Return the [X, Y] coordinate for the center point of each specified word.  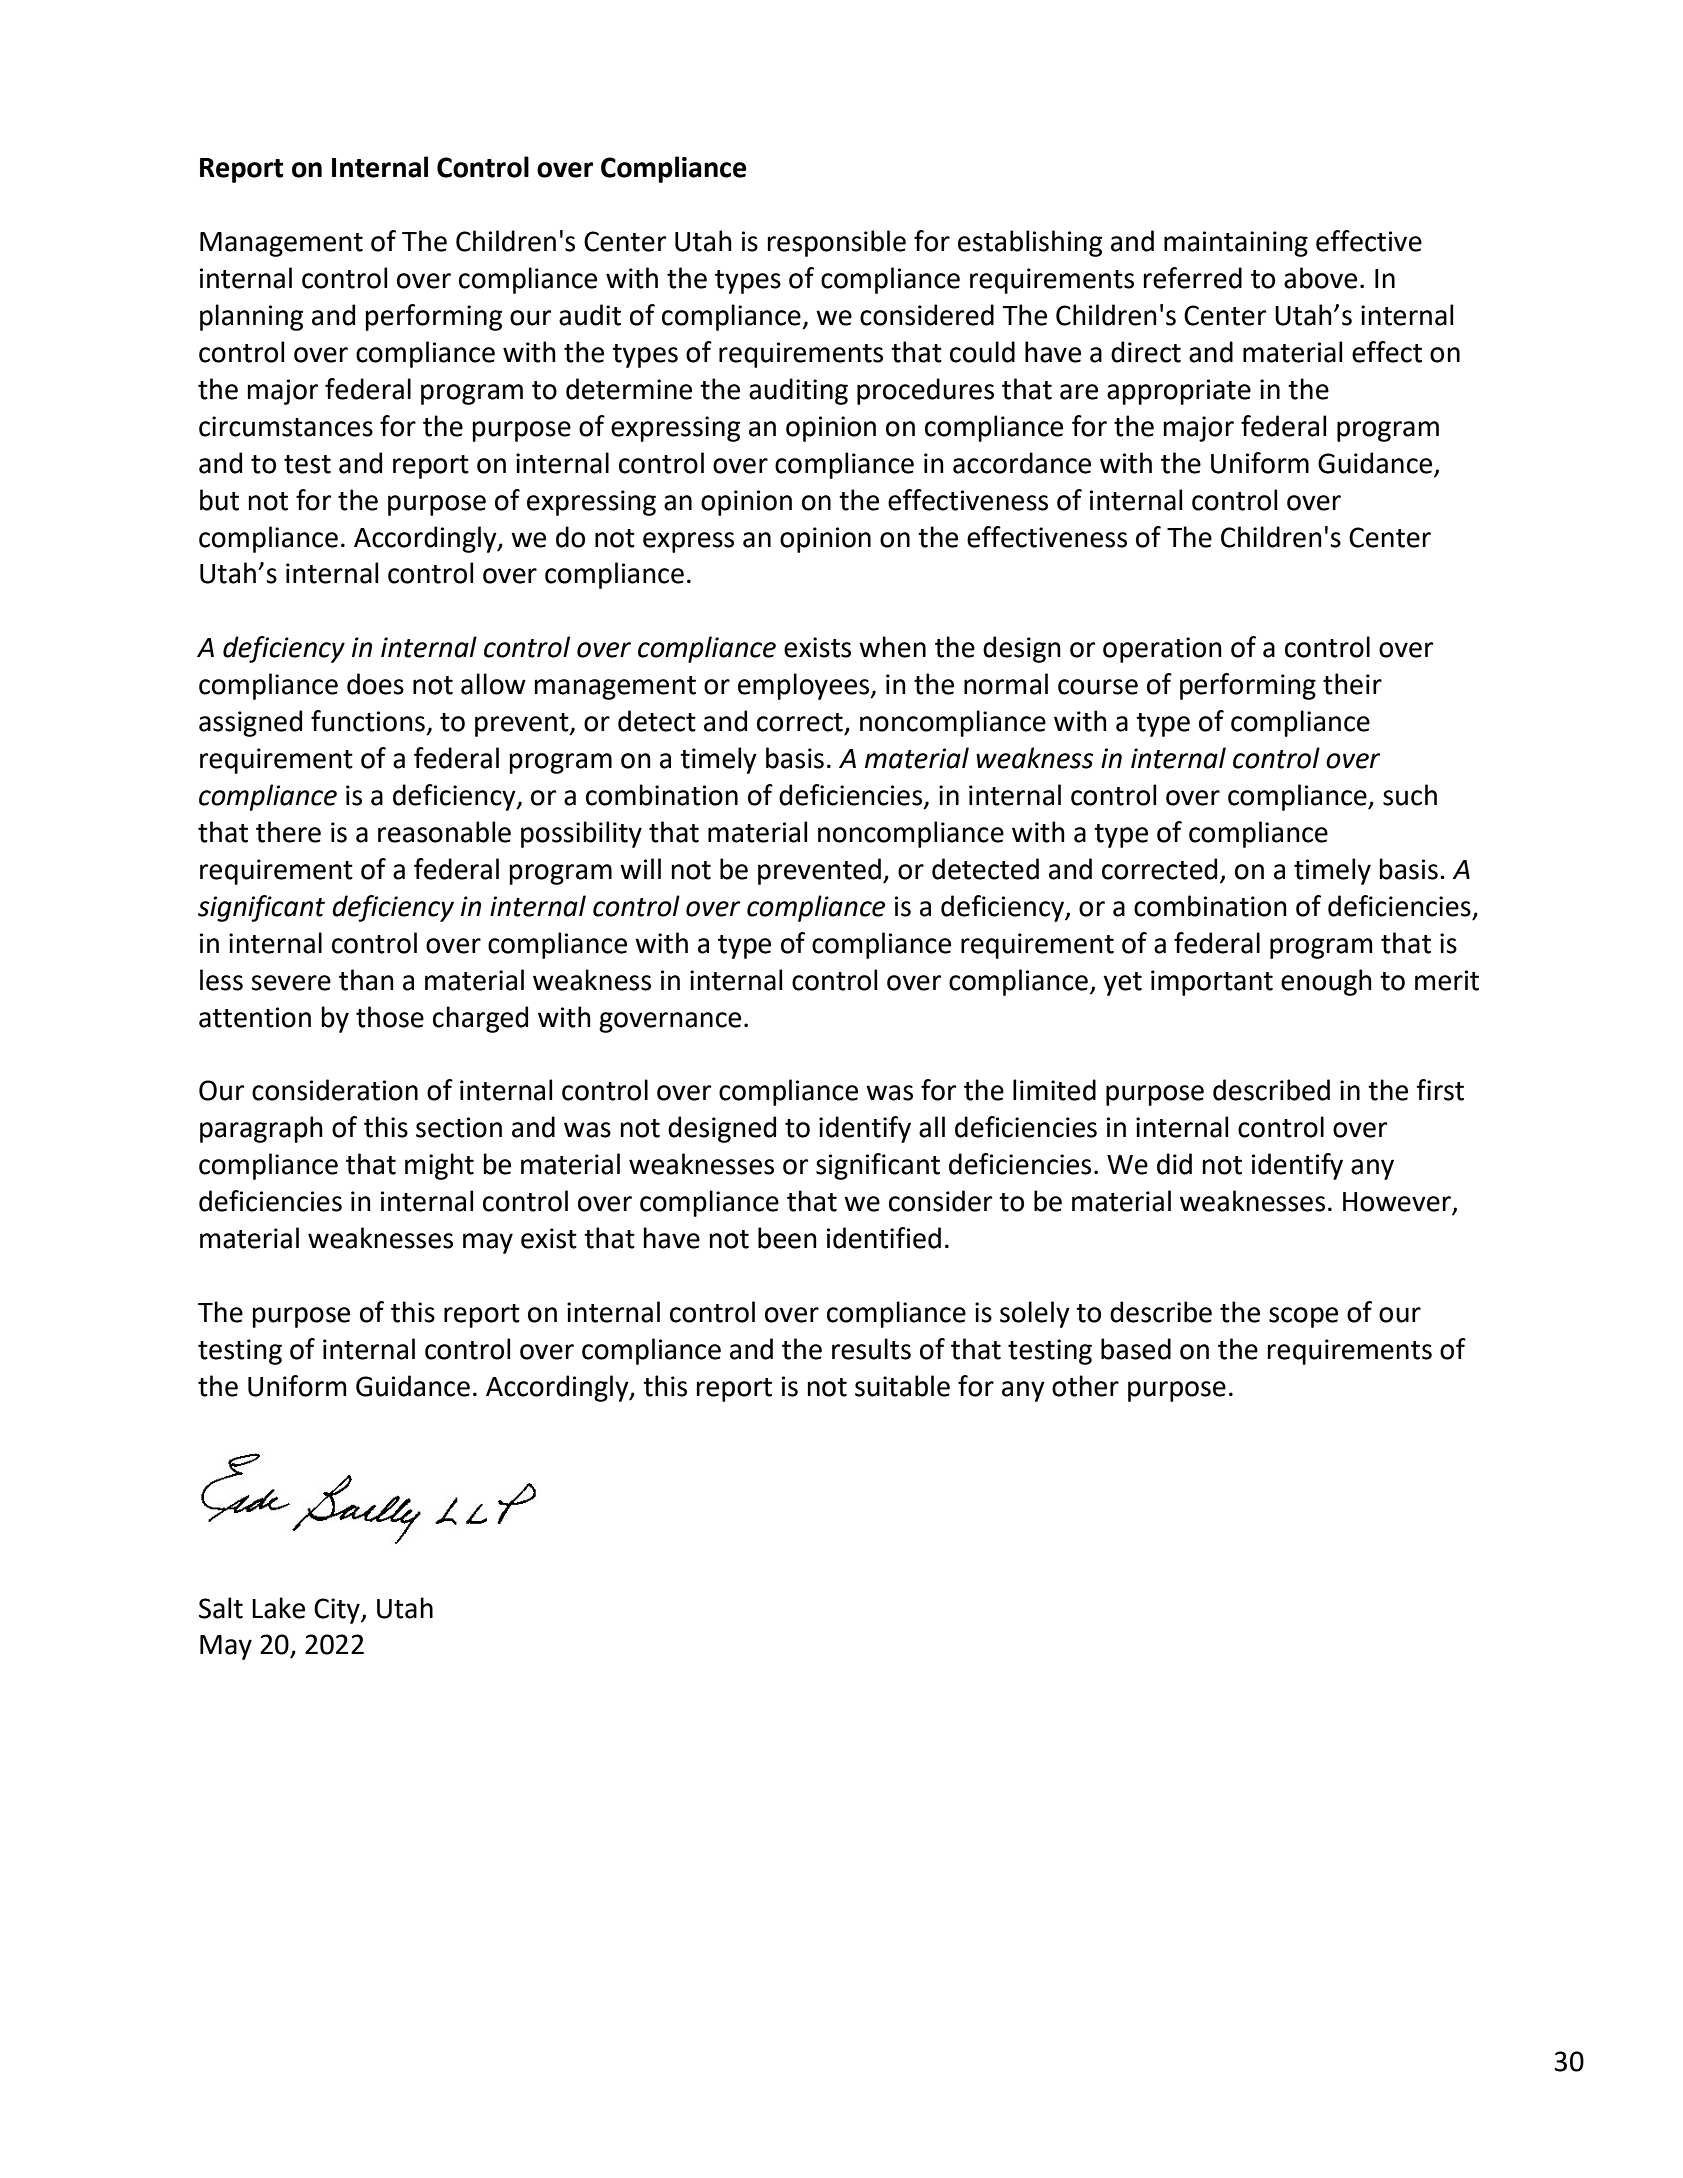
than [366, 980]
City [338, 1611]
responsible [836, 243]
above [1320, 278]
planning [251, 317]
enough [1326, 982]
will [640, 868]
